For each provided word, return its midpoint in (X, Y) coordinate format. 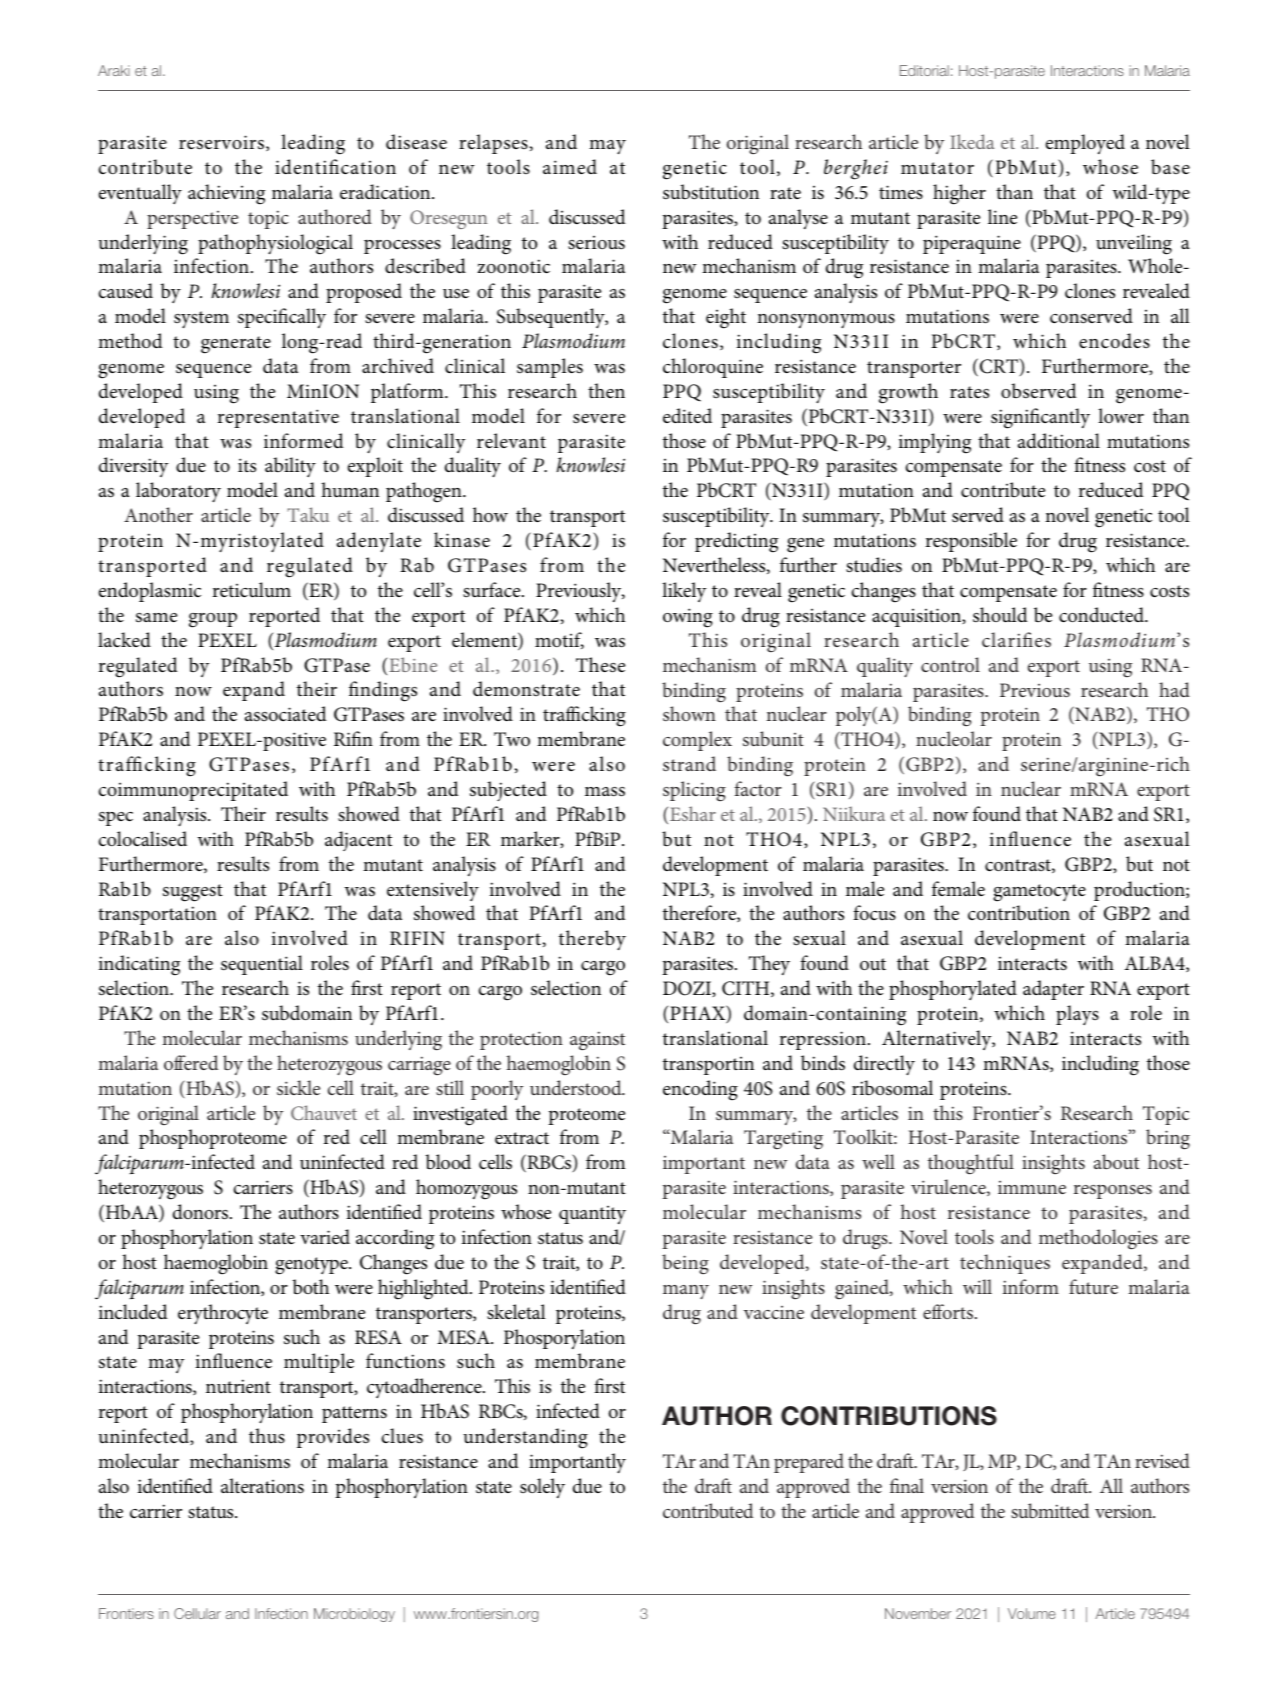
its (247, 465)
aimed (570, 167)
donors (200, 1212)
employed (1085, 144)
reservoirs (221, 142)
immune (1032, 1187)
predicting (736, 542)
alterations (262, 1486)
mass (605, 792)
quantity (592, 1215)
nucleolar (954, 738)
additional (1059, 441)
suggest (193, 893)
